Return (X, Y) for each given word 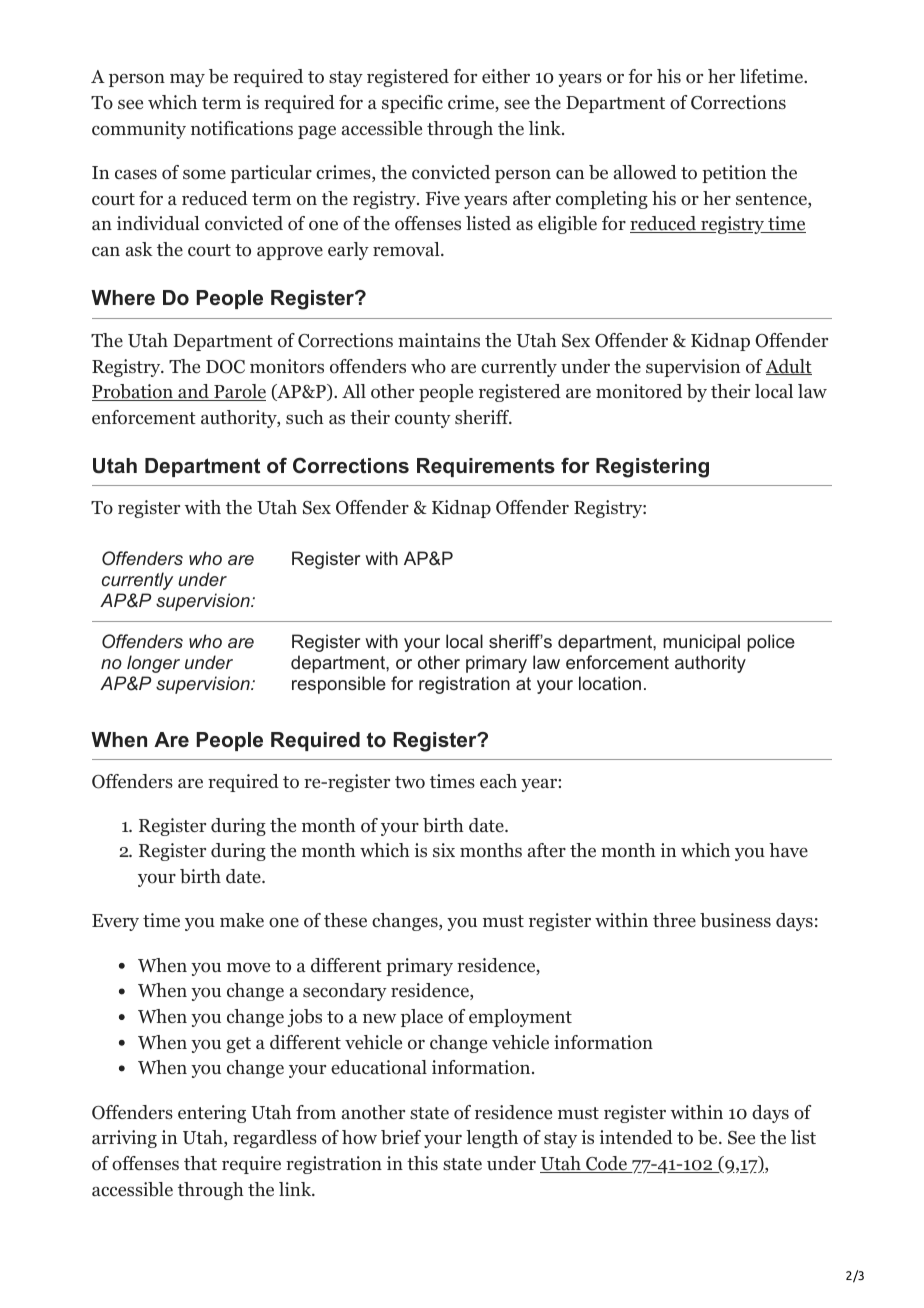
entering (212, 1114)
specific (412, 104)
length (492, 1139)
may (187, 80)
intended (636, 1137)
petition (734, 174)
